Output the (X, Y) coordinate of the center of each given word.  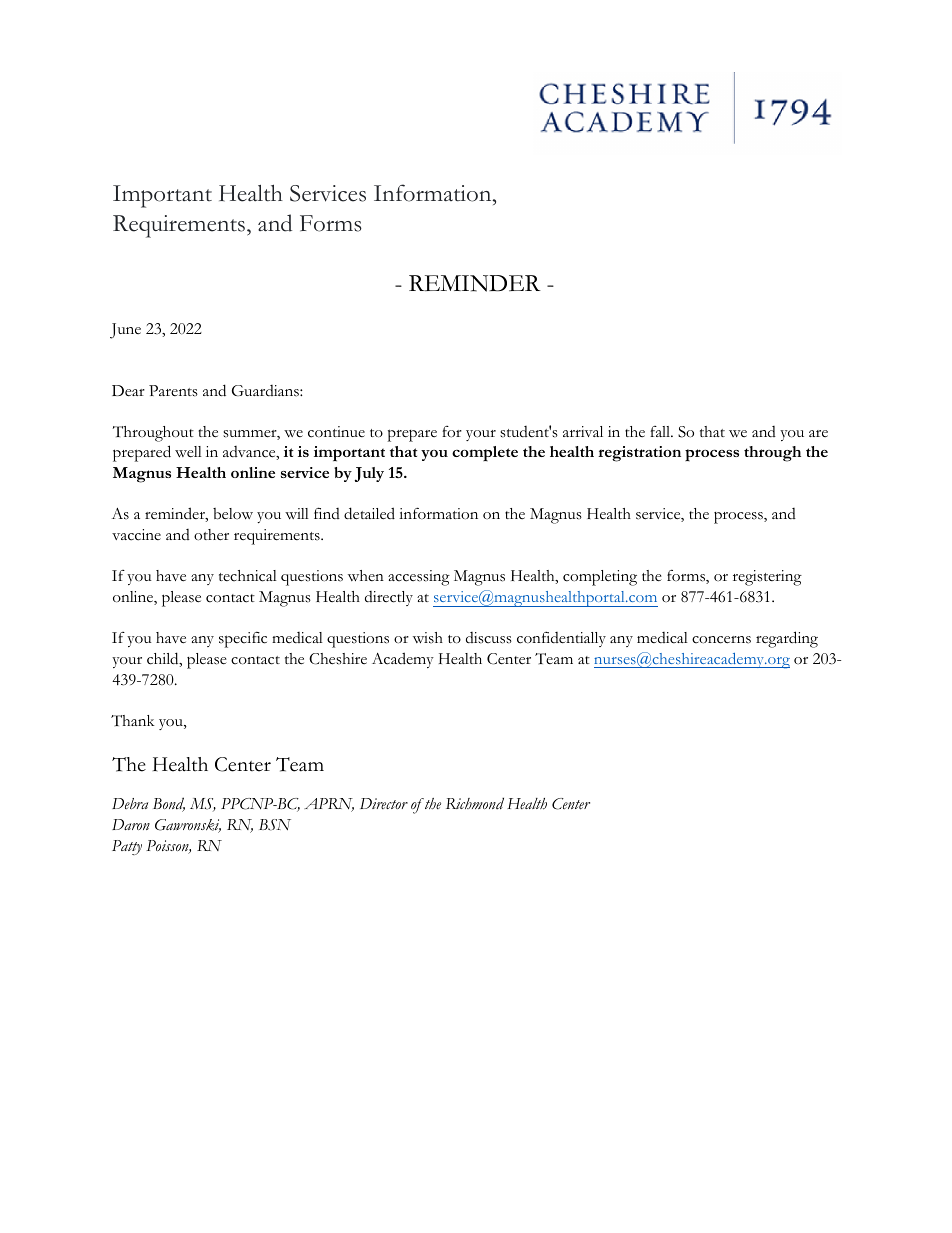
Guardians (266, 391)
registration (639, 454)
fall (661, 431)
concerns (721, 640)
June (125, 331)
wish (428, 638)
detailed (369, 513)
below (233, 514)
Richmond (475, 803)
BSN (275, 825)
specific (243, 640)
